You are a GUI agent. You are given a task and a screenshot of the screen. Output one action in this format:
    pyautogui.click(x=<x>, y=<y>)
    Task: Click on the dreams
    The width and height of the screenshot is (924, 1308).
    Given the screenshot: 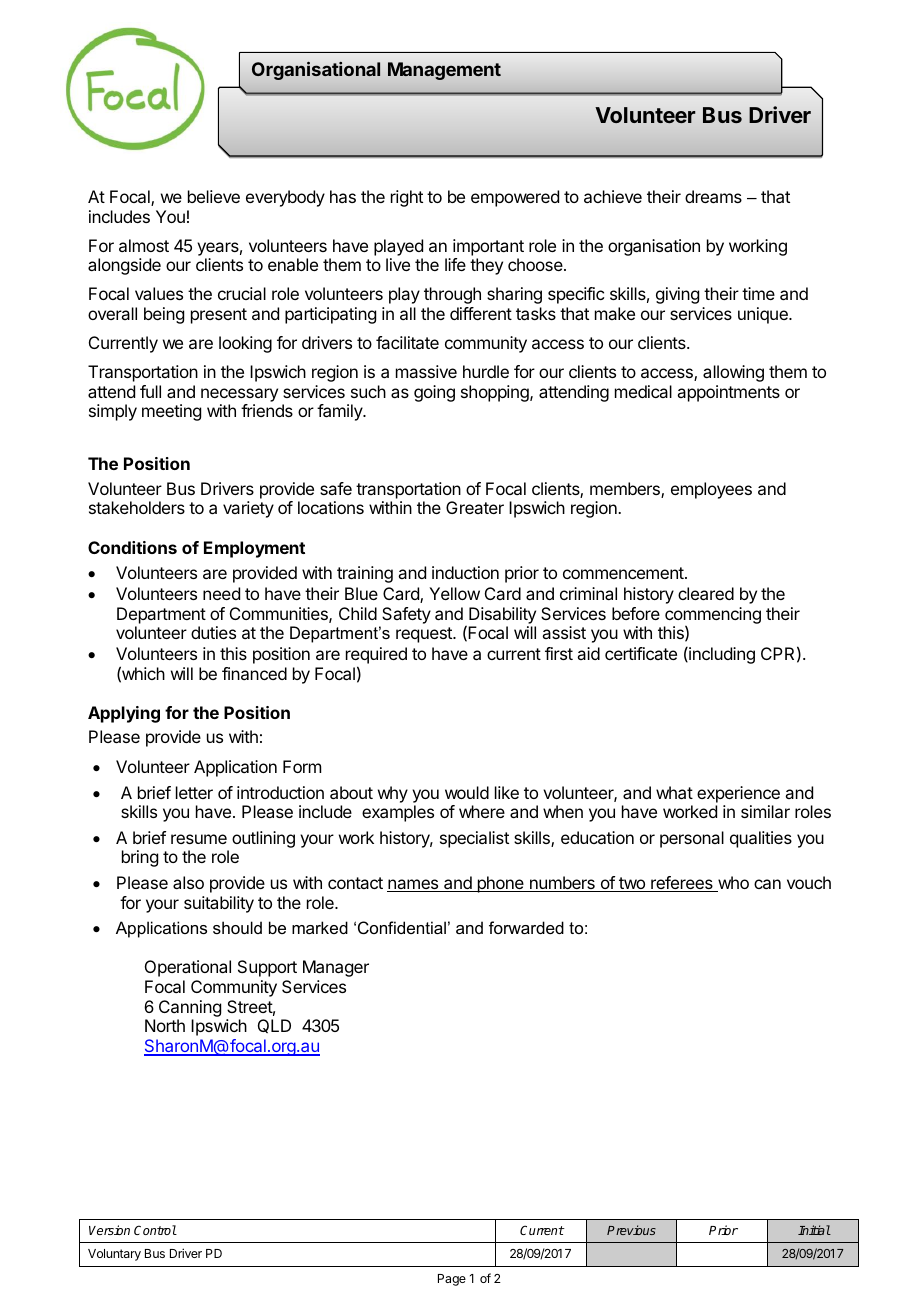 What is the action you would take?
    pyautogui.click(x=713, y=196)
